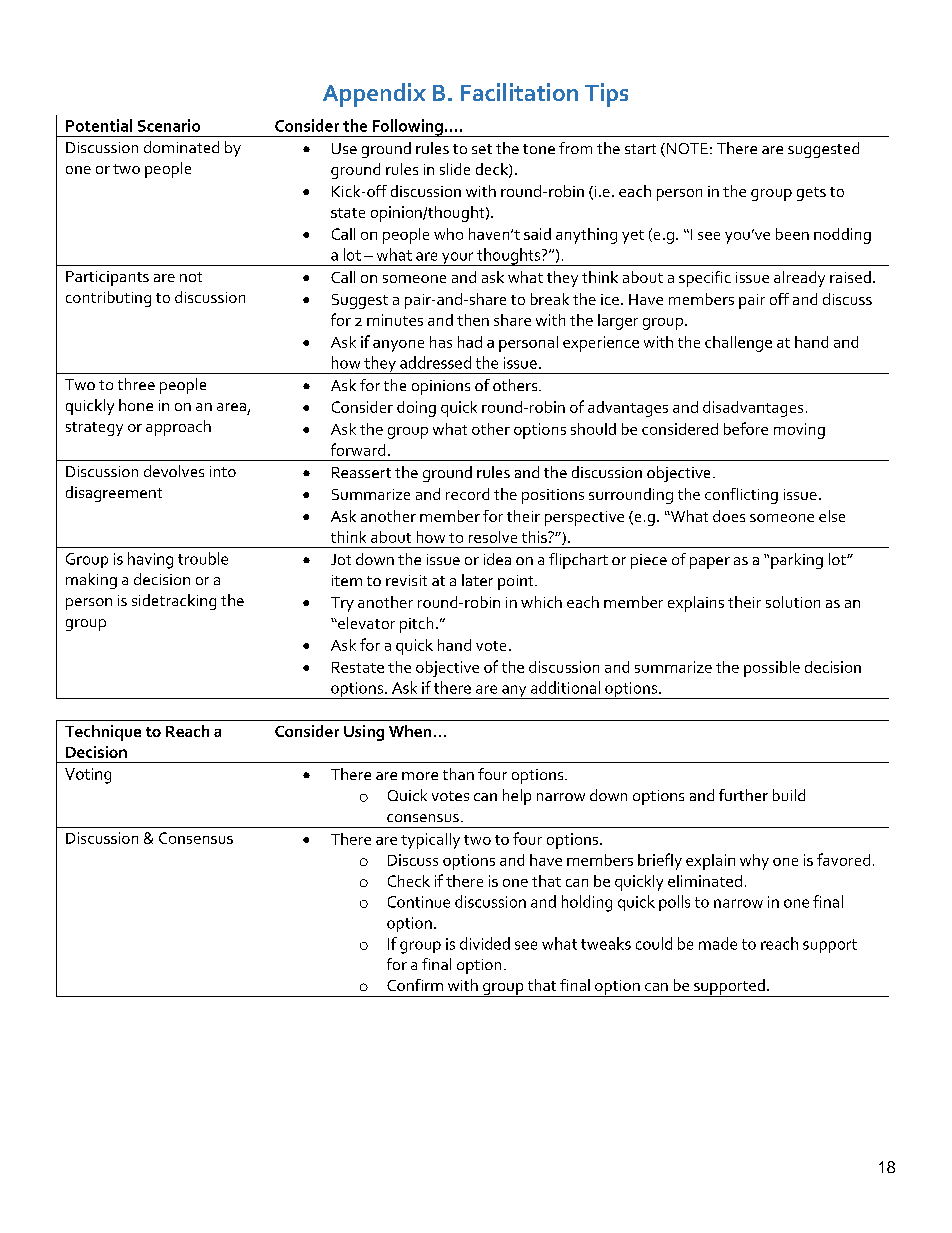 This screenshot has height=1233, width=952. What do you see at coordinates (729, 516) in the screenshot?
I see `does` at bounding box center [729, 516].
